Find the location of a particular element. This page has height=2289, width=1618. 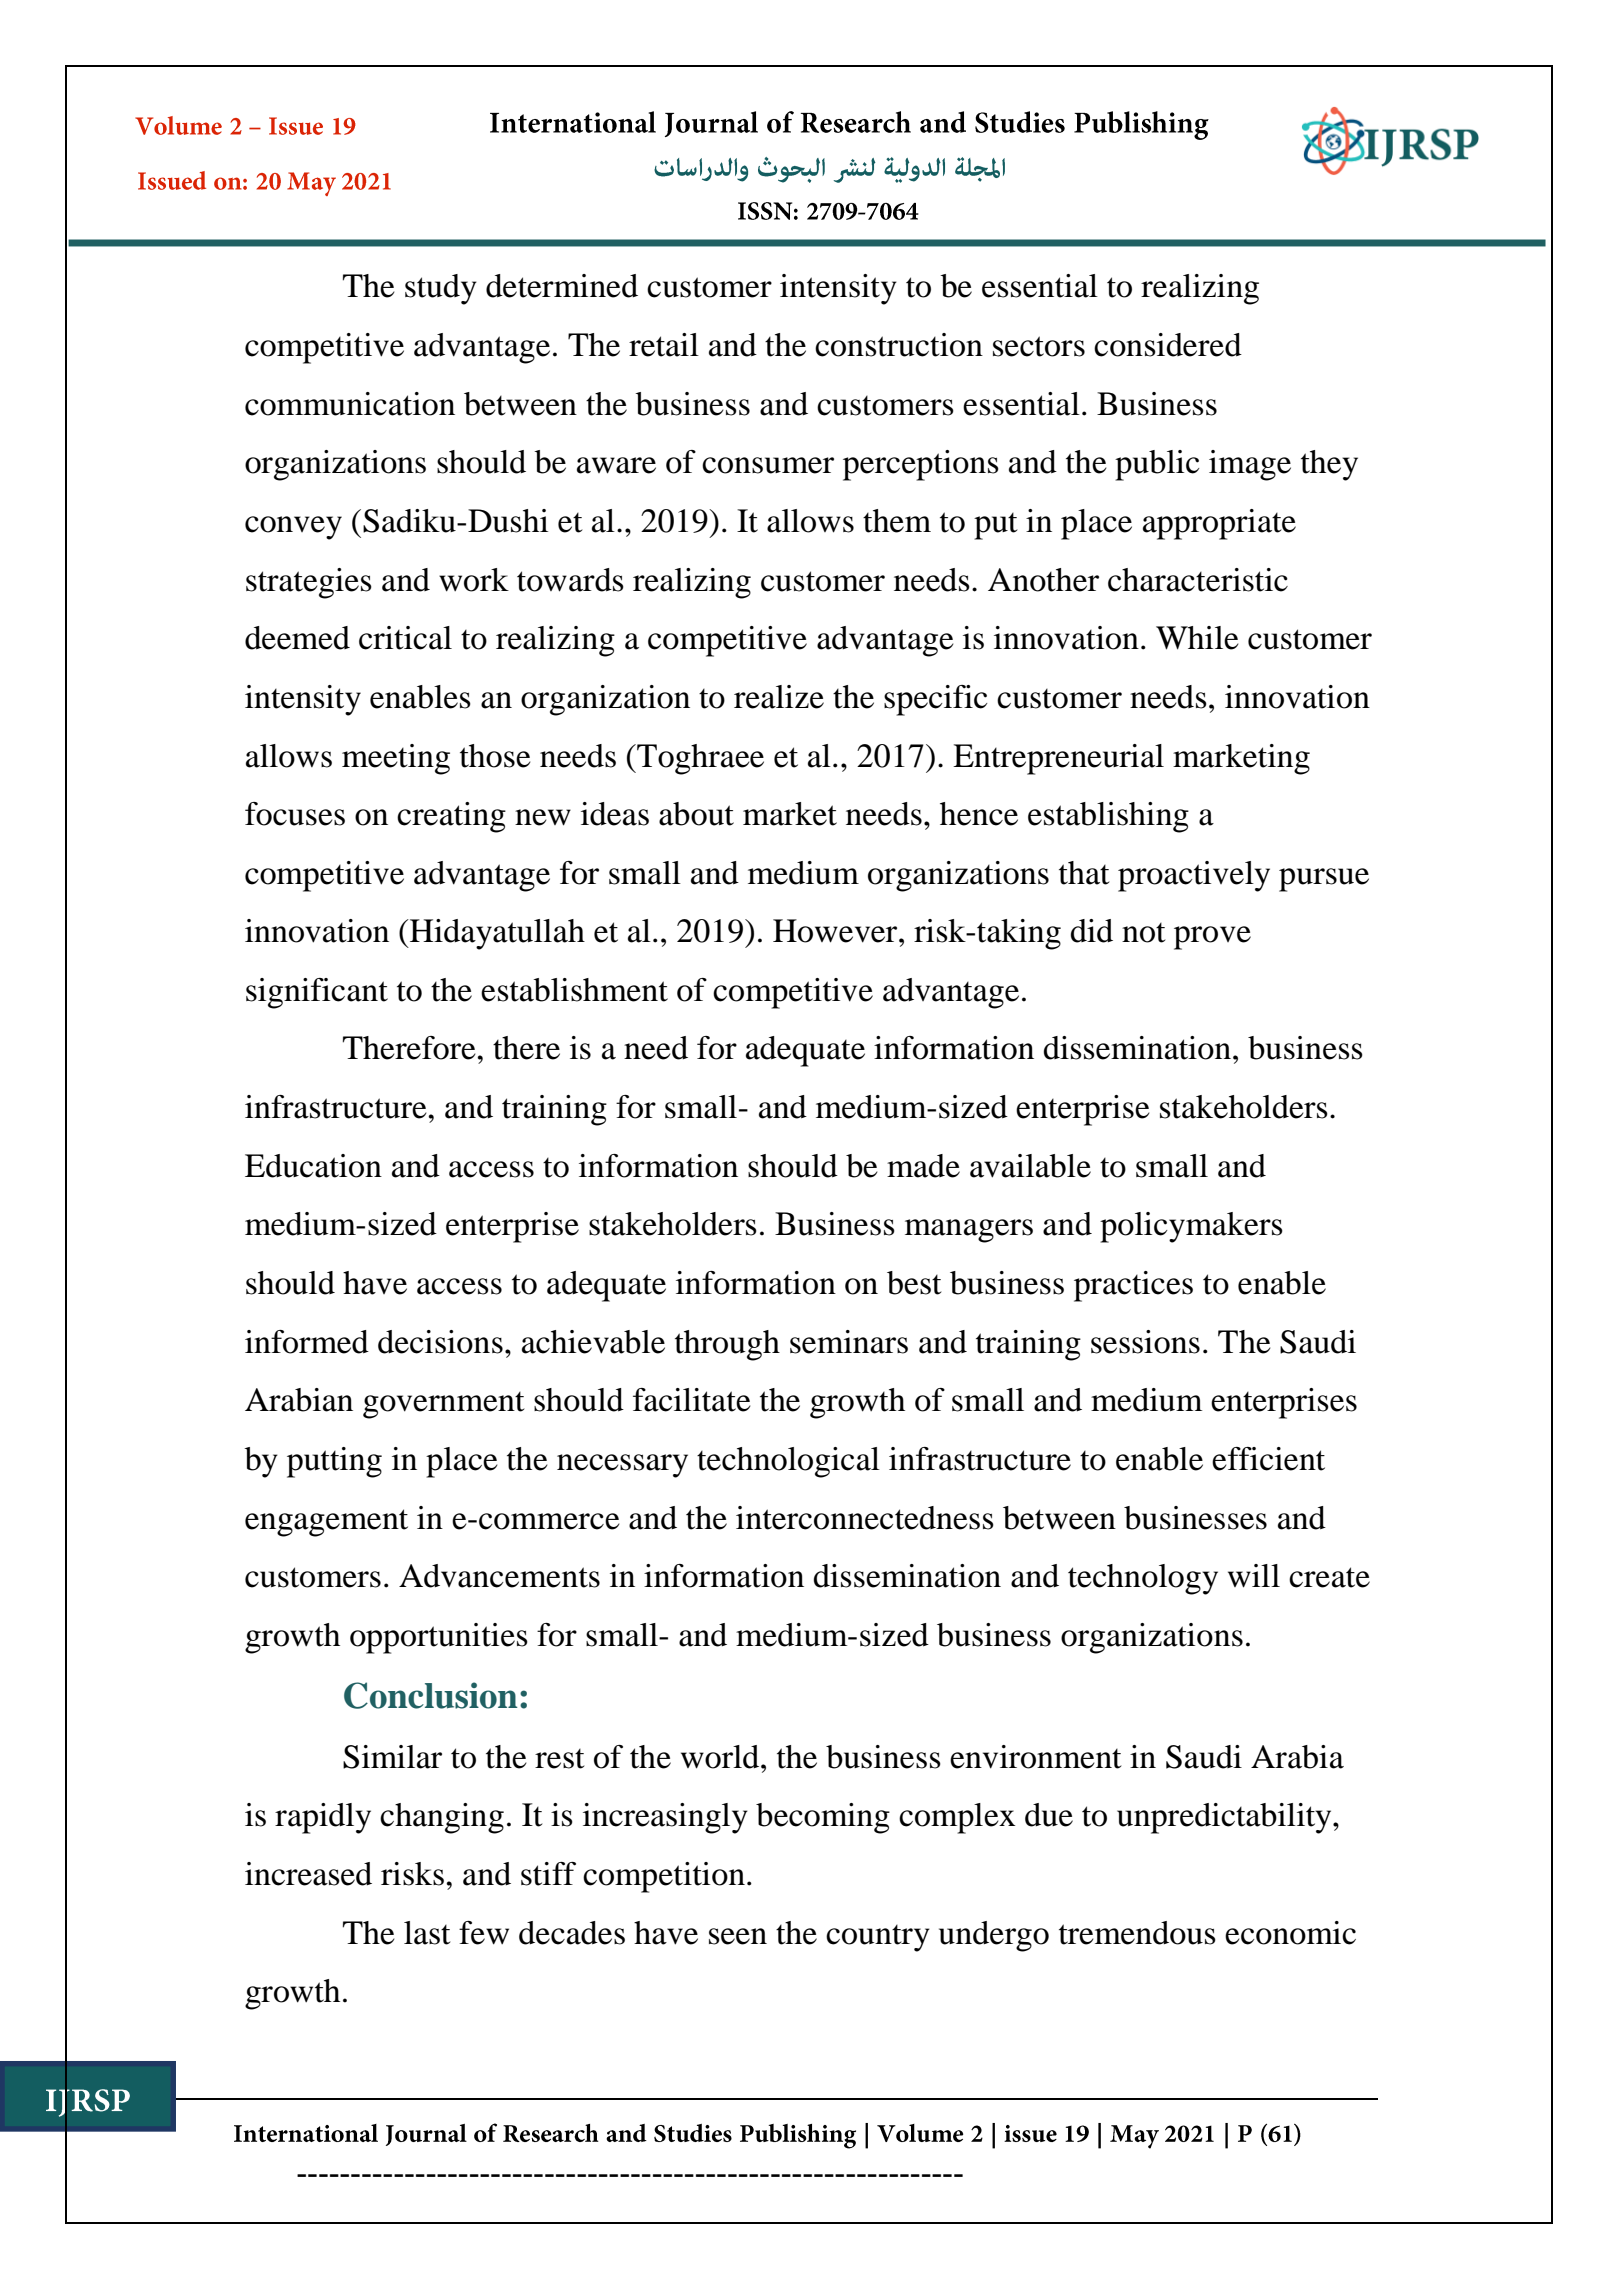

seminars is located at coordinates (849, 1342).
